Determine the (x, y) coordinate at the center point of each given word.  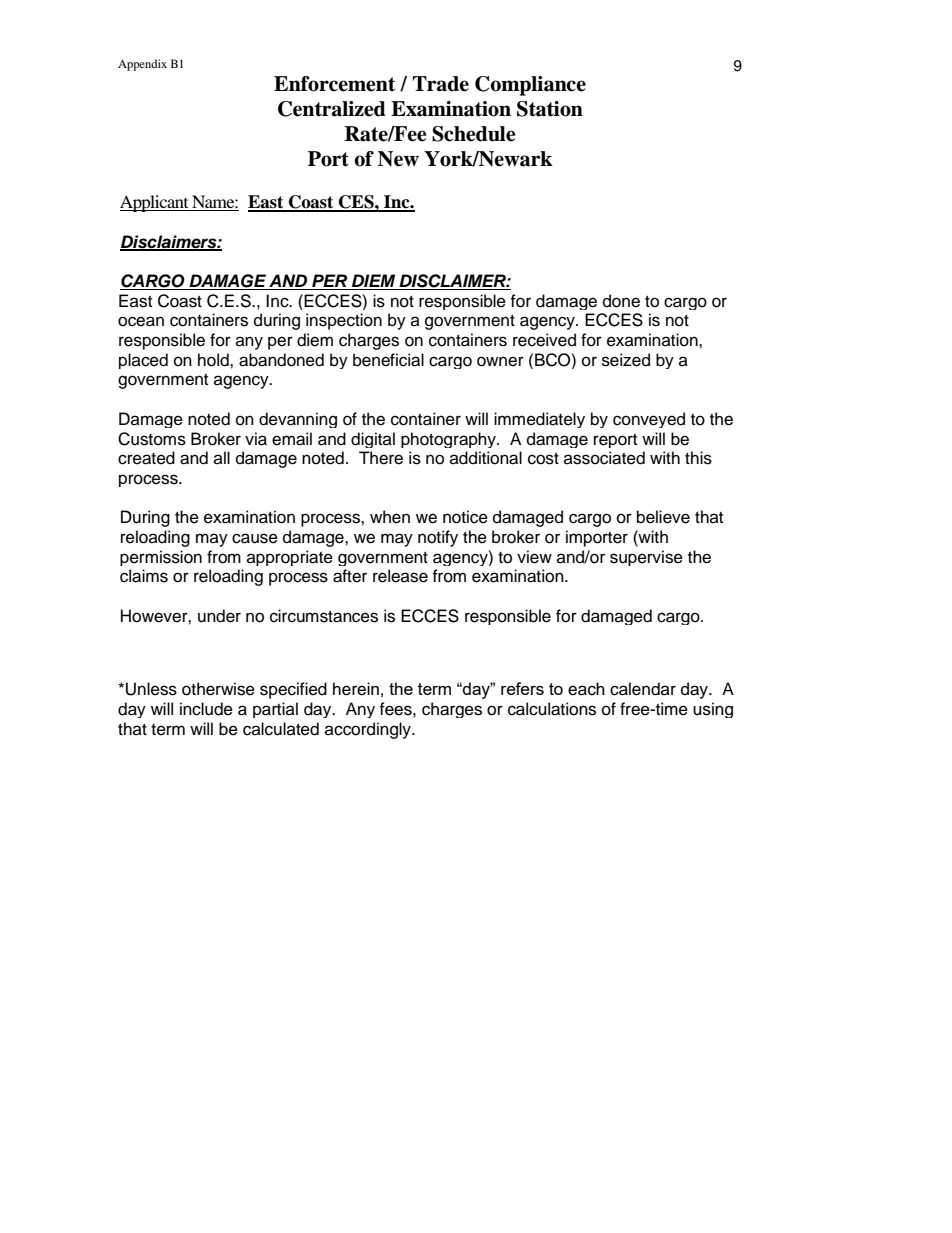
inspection (344, 321)
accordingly (369, 730)
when (390, 517)
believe (663, 517)
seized (626, 360)
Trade (441, 84)
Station (550, 109)
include (206, 709)
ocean (141, 321)
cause (255, 538)
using (713, 710)
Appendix (142, 65)
